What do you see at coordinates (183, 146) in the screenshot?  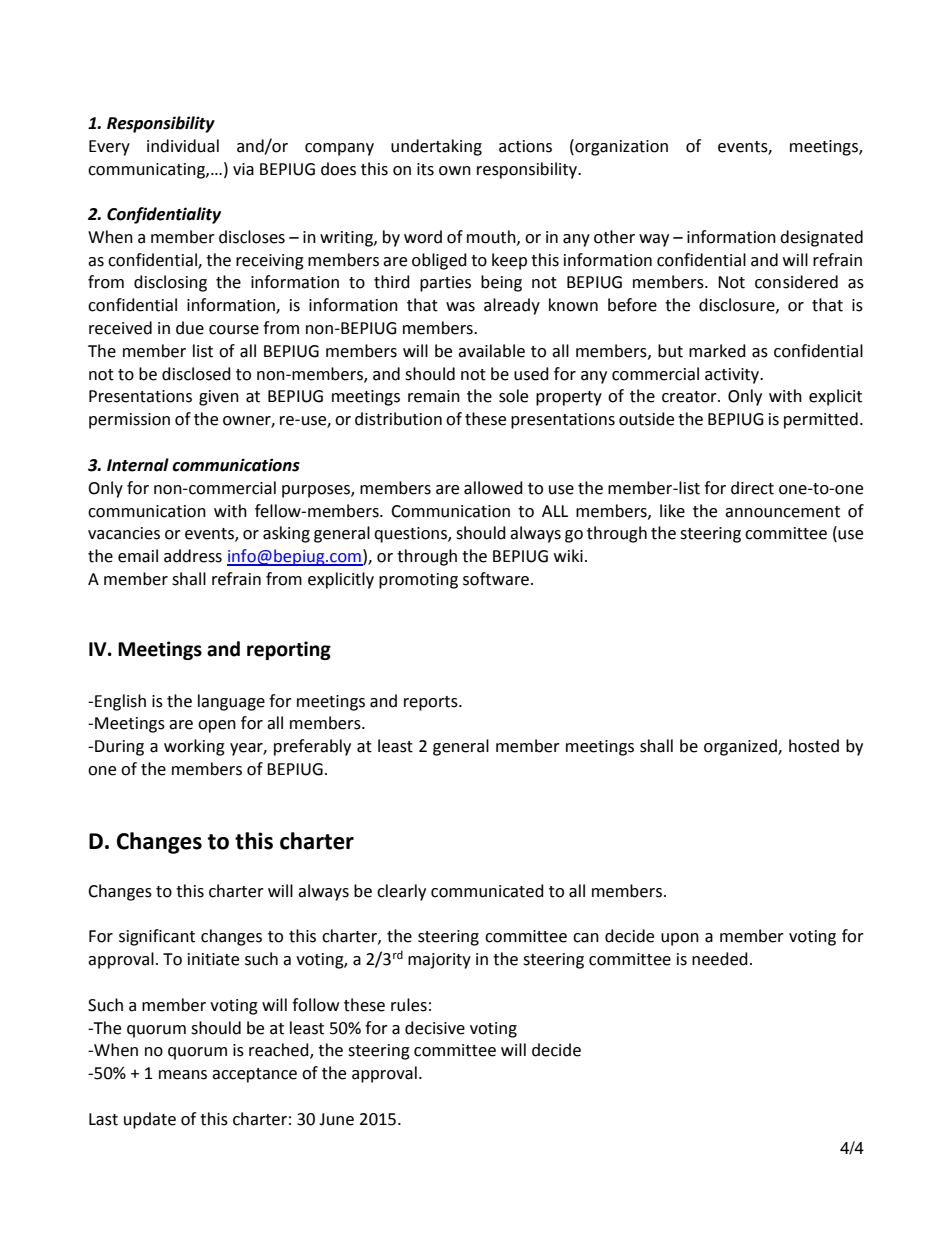 I see `individual` at bounding box center [183, 146].
